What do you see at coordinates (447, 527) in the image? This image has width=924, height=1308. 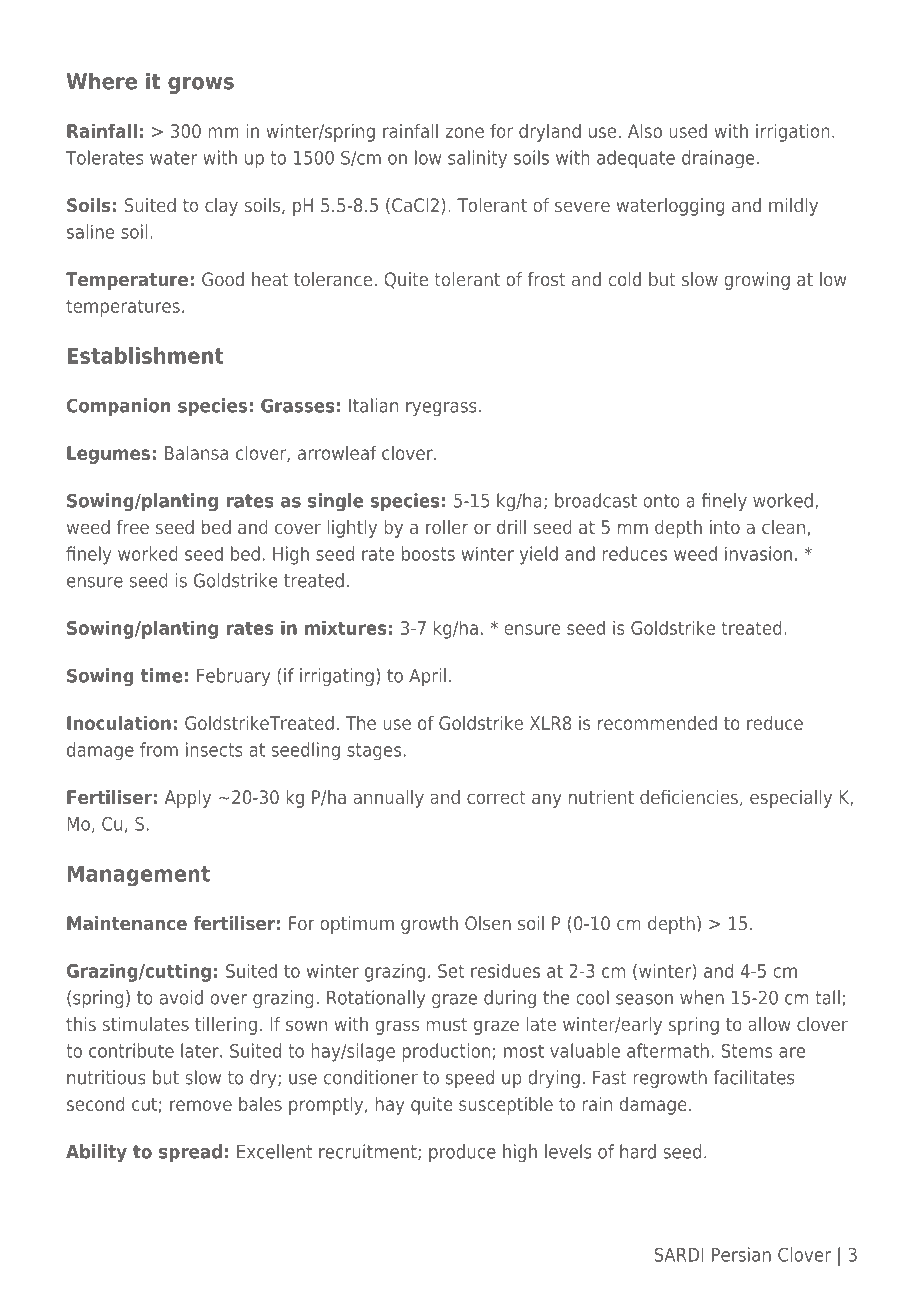 I see `roller` at bounding box center [447, 527].
